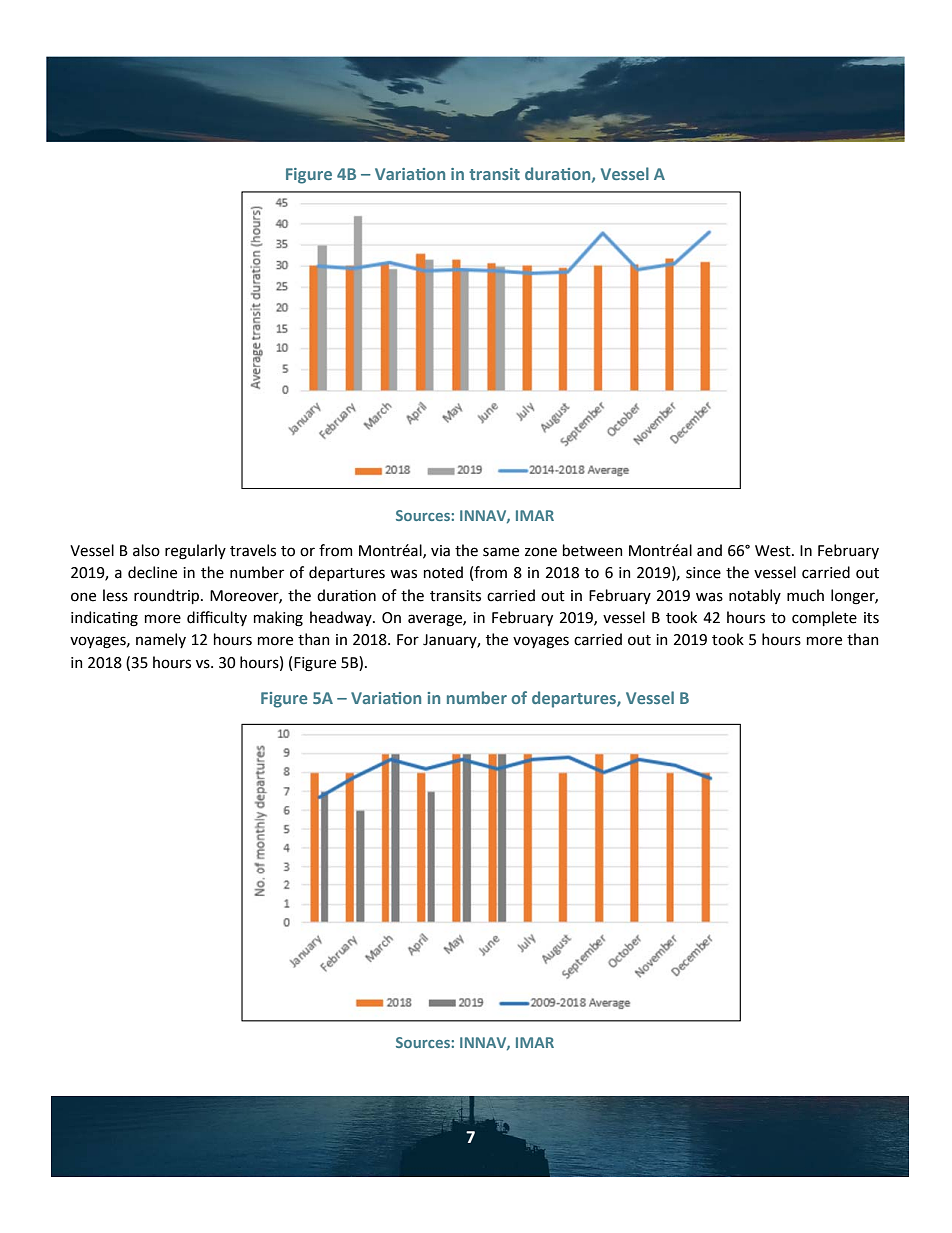 The height and width of the image is (1233, 952). What do you see at coordinates (824, 618) in the image?
I see `complete` at bounding box center [824, 618].
